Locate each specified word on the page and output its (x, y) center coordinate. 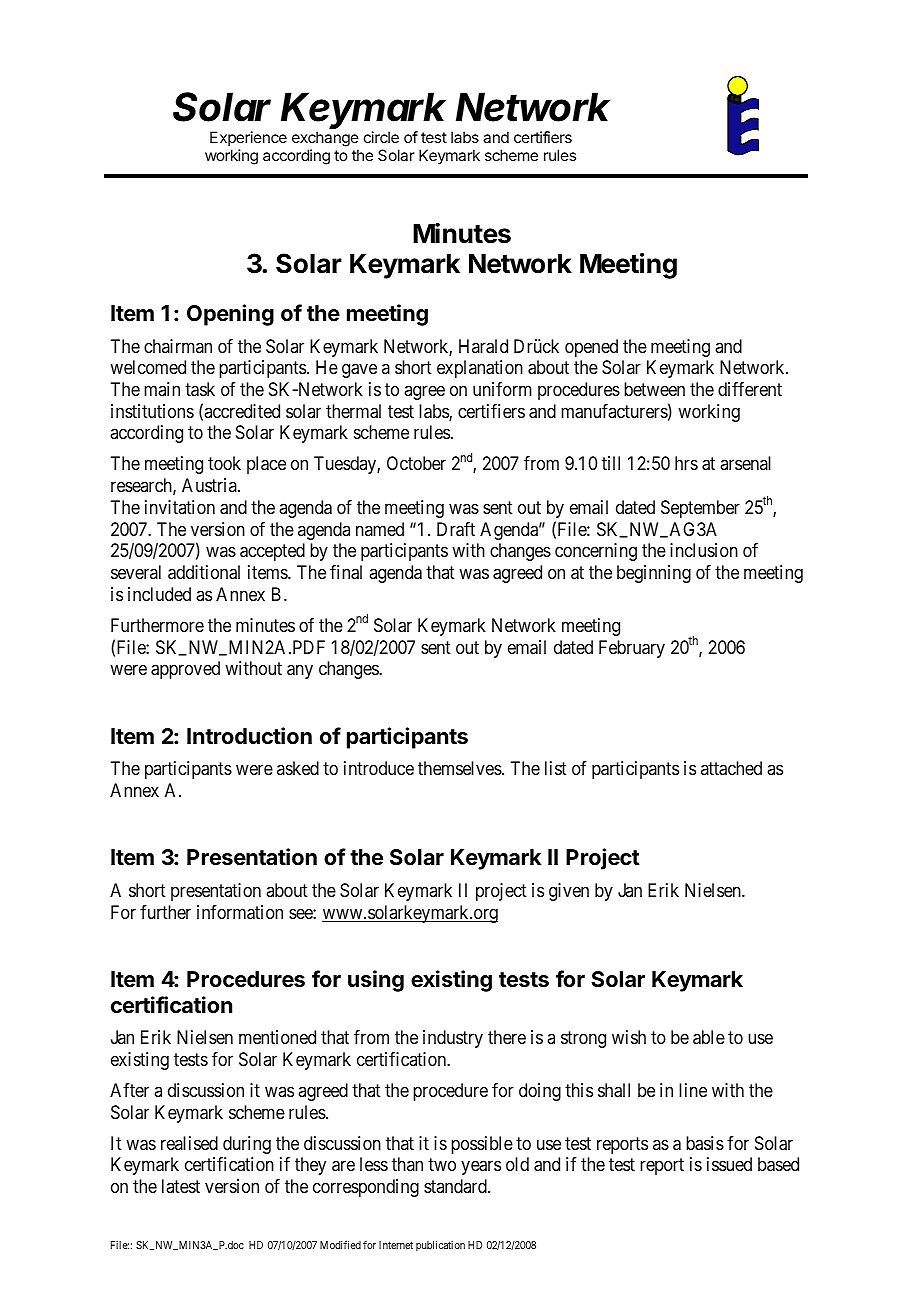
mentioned (277, 1037)
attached (731, 768)
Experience (248, 138)
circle (381, 137)
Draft (456, 529)
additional (204, 572)
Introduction (249, 735)
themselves (460, 768)
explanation (480, 369)
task (200, 389)
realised (189, 1143)
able (709, 1037)
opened (591, 348)
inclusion (704, 550)
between (654, 389)
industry (453, 1039)
